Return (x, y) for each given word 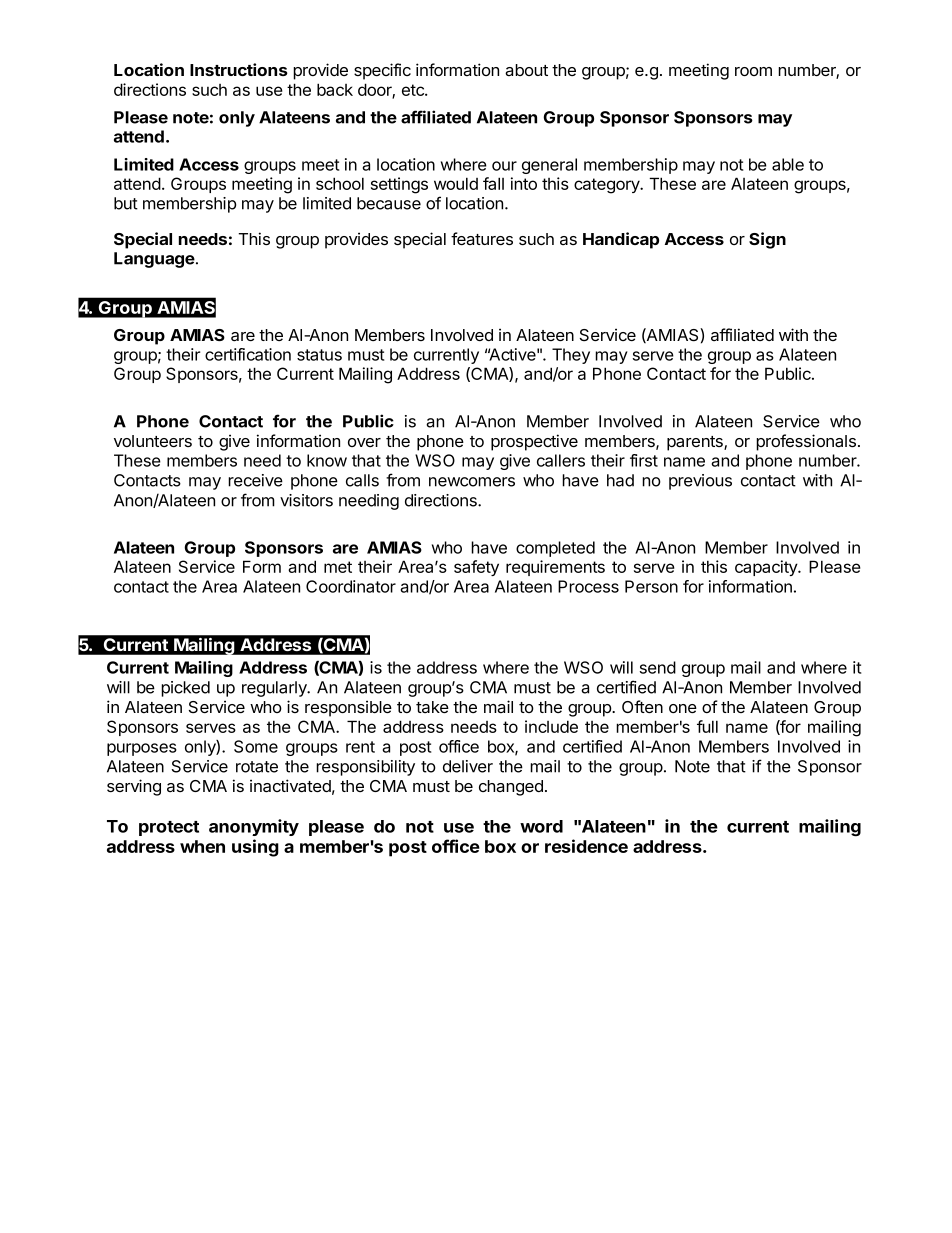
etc (414, 90)
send (658, 667)
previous (700, 482)
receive (255, 480)
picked (185, 689)
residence (586, 846)
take (432, 707)
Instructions (239, 69)
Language (155, 260)
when (202, 846)
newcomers (472, 482)
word (541, 826)
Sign (767, 240)
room (753, 71)
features (482, 238)
